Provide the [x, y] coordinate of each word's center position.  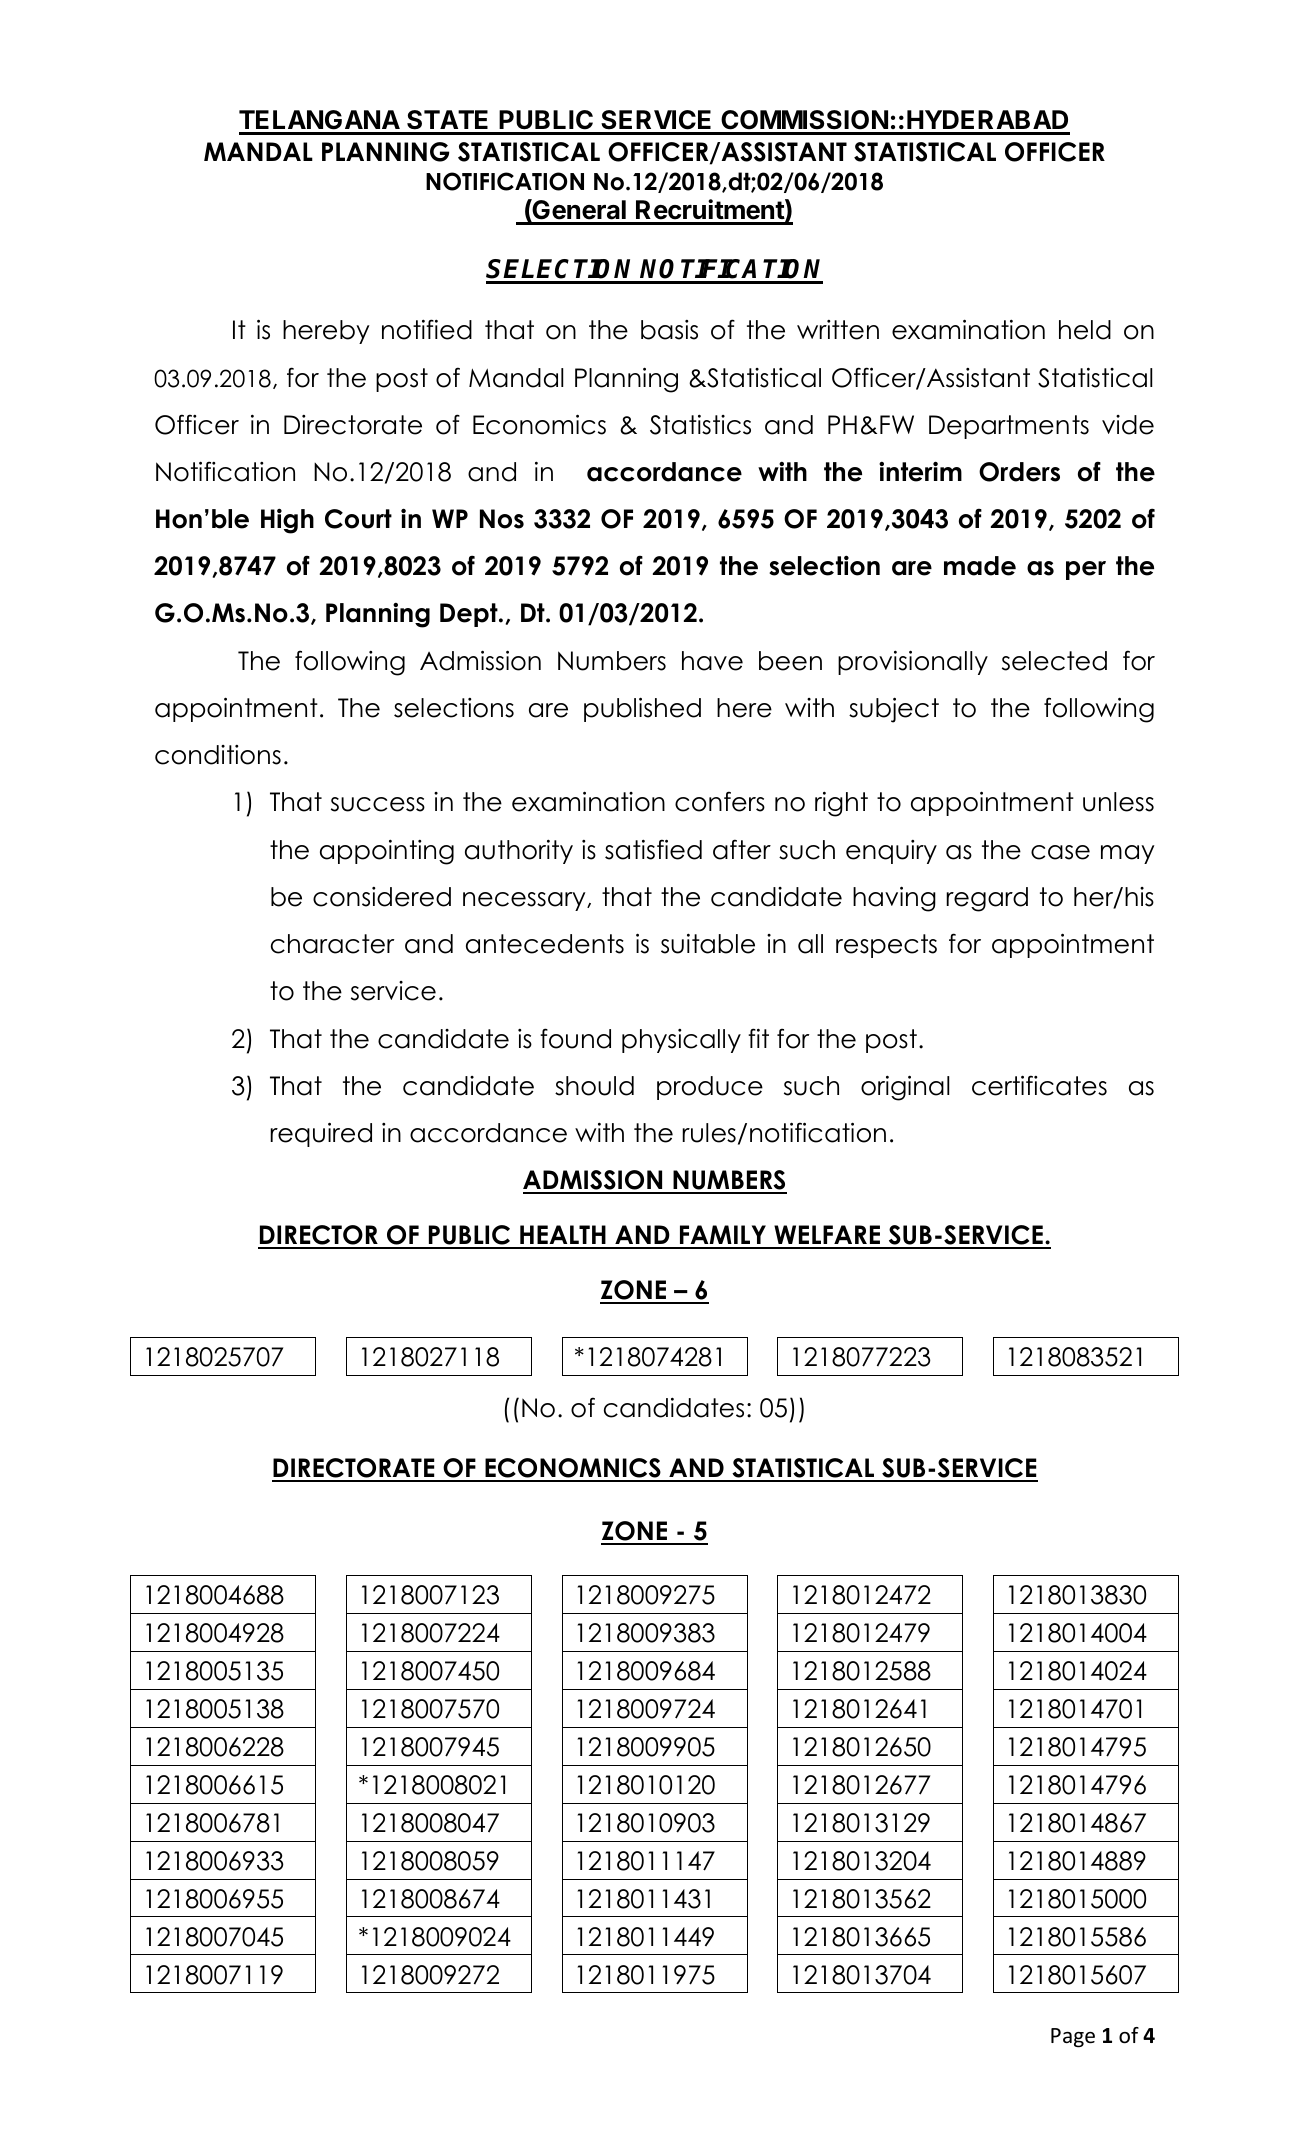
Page [1073, 2038]
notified [427, 329]
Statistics [700, 424]
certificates [1039, 1085]
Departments [1009, 427]
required [321, 1134]
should [594, 1086]
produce [710, 1088]
